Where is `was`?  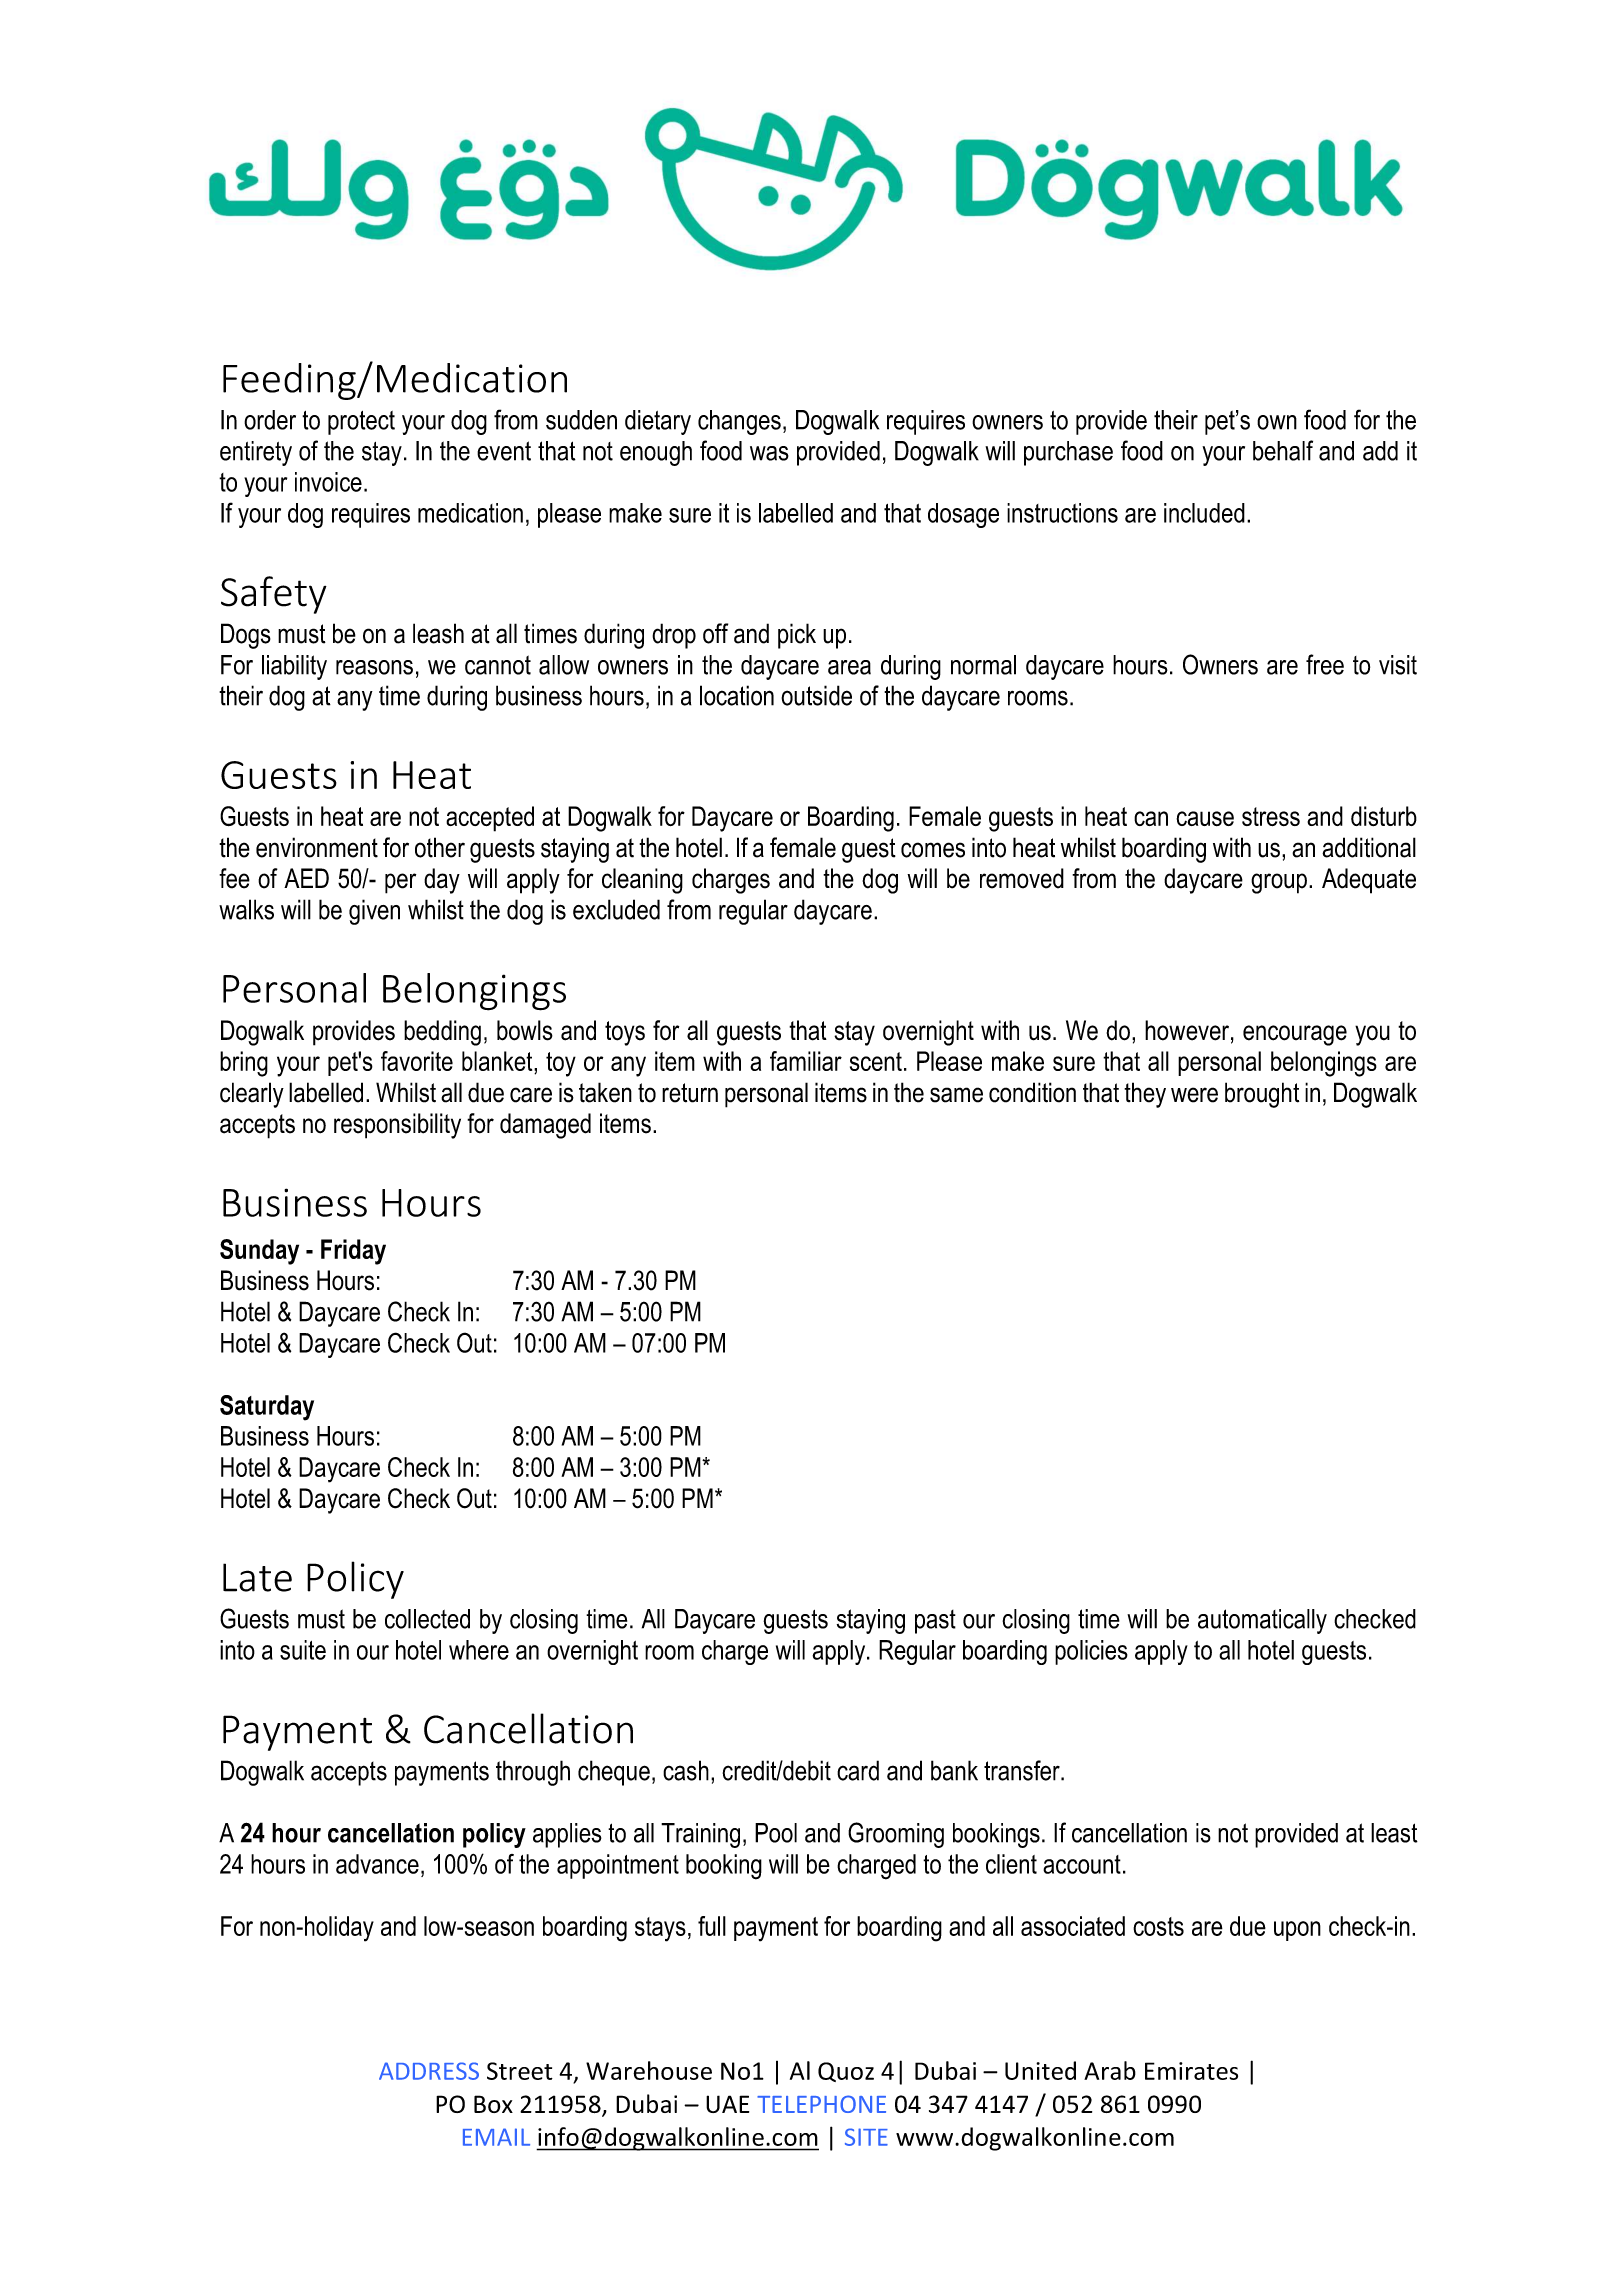 was is located at coordinates (769, 453).
